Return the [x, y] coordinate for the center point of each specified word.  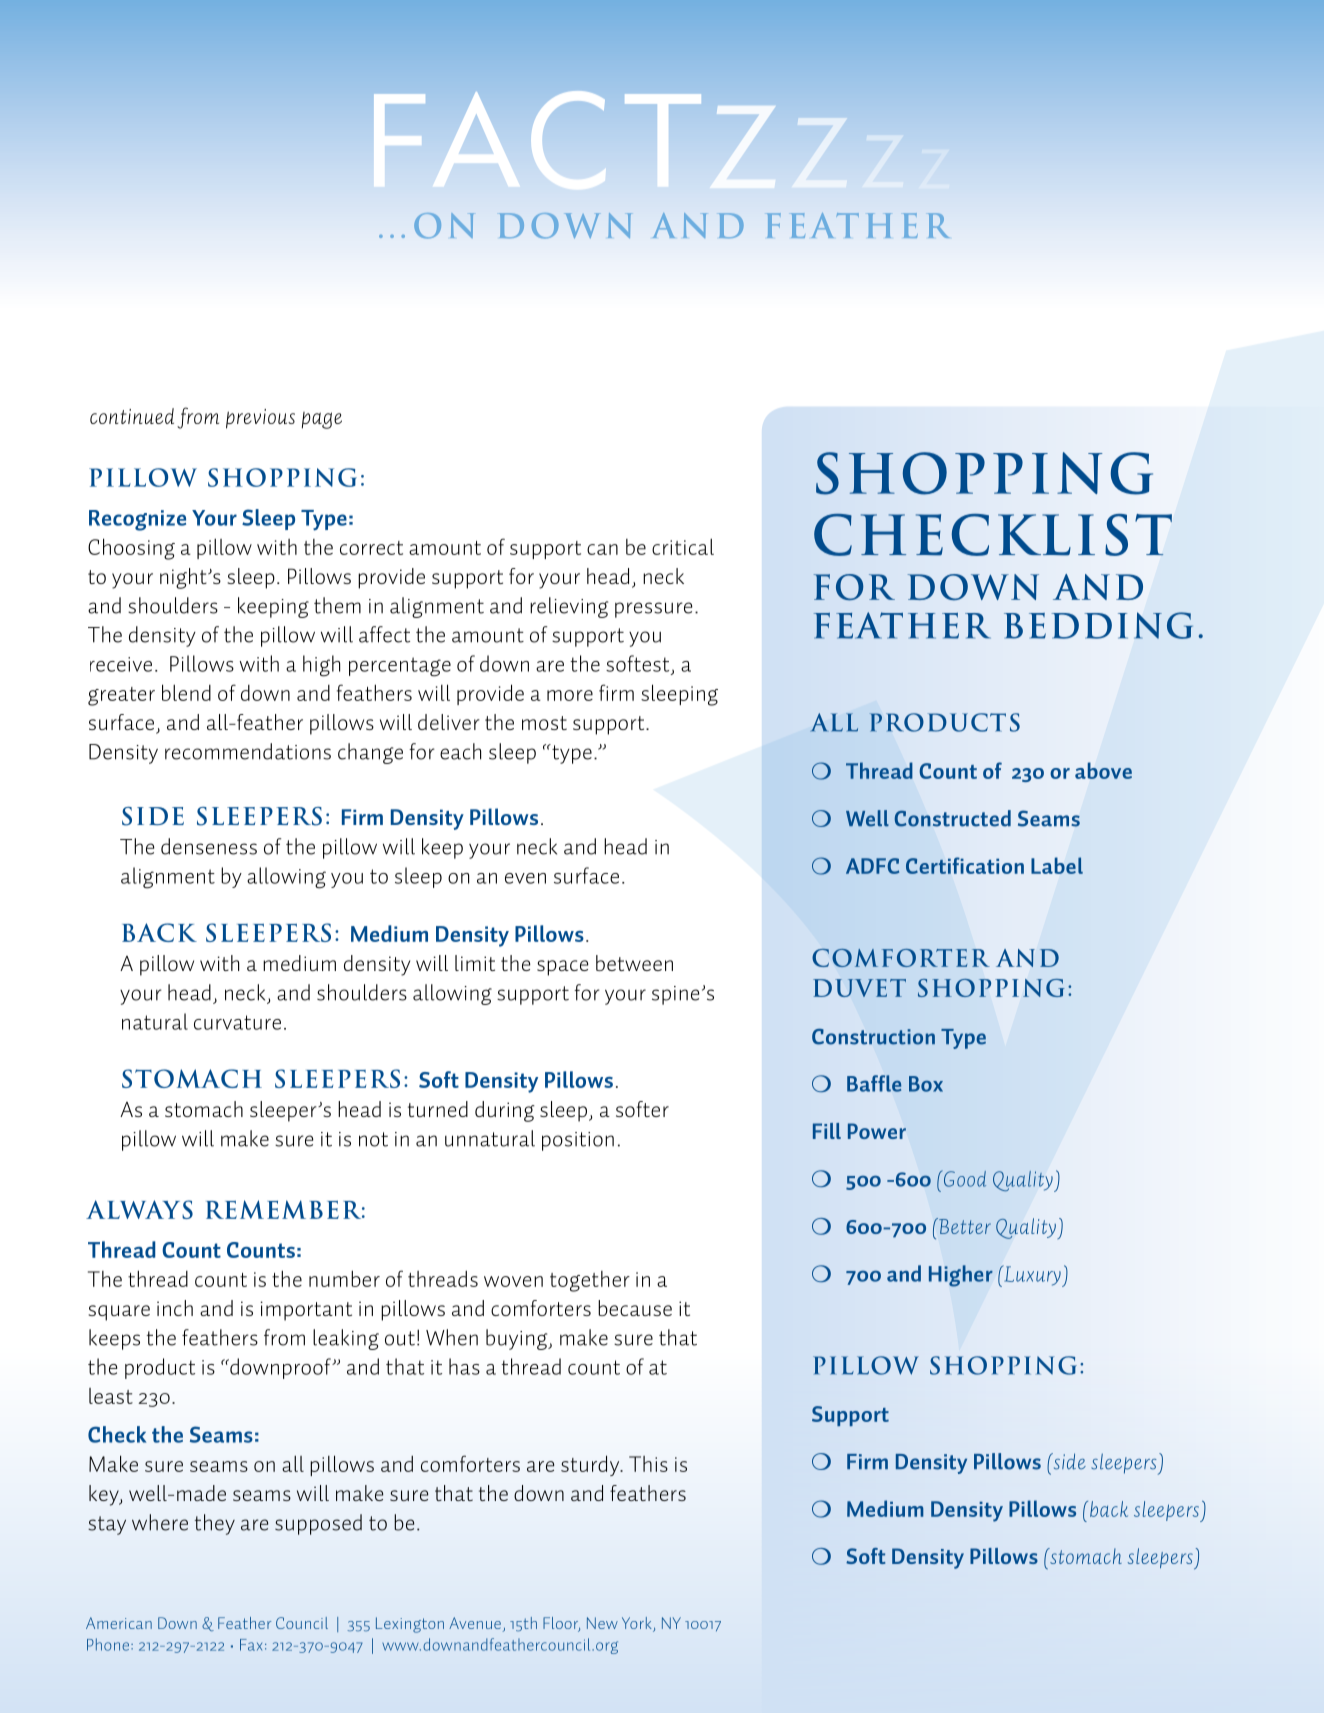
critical [683, 546]
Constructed [952, 818]
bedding [1098, 625]
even [525, 878]
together [590, 1281]
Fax [251, 1645]
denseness [209, 846]
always [139, 1209]
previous [260, 419]
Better [964, 1226]
